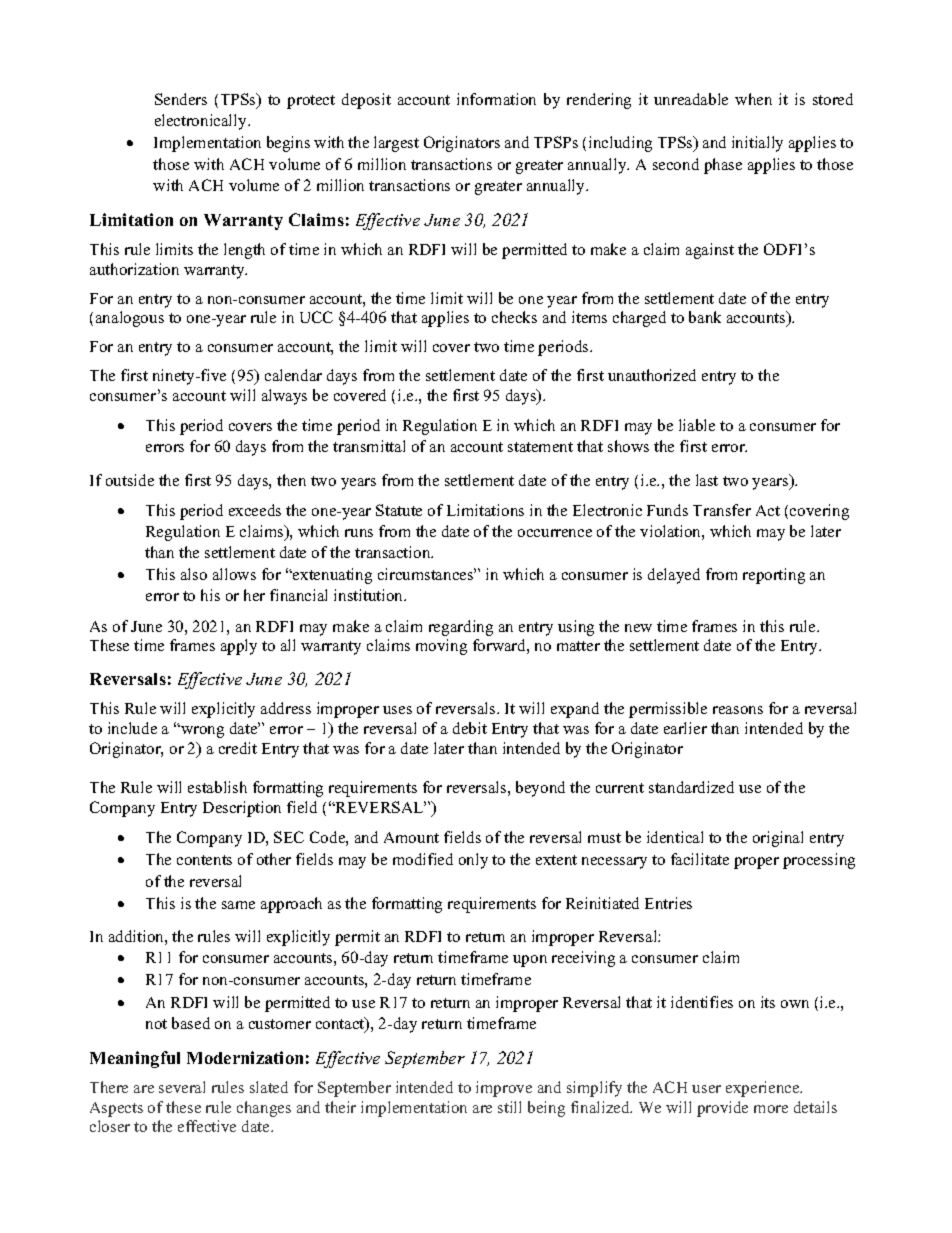 This screenshot has width=952, height=1233. What do you see at coordinates (705, 317) in the screenshot?
I see `bank` at bounding box center [705, 317].
